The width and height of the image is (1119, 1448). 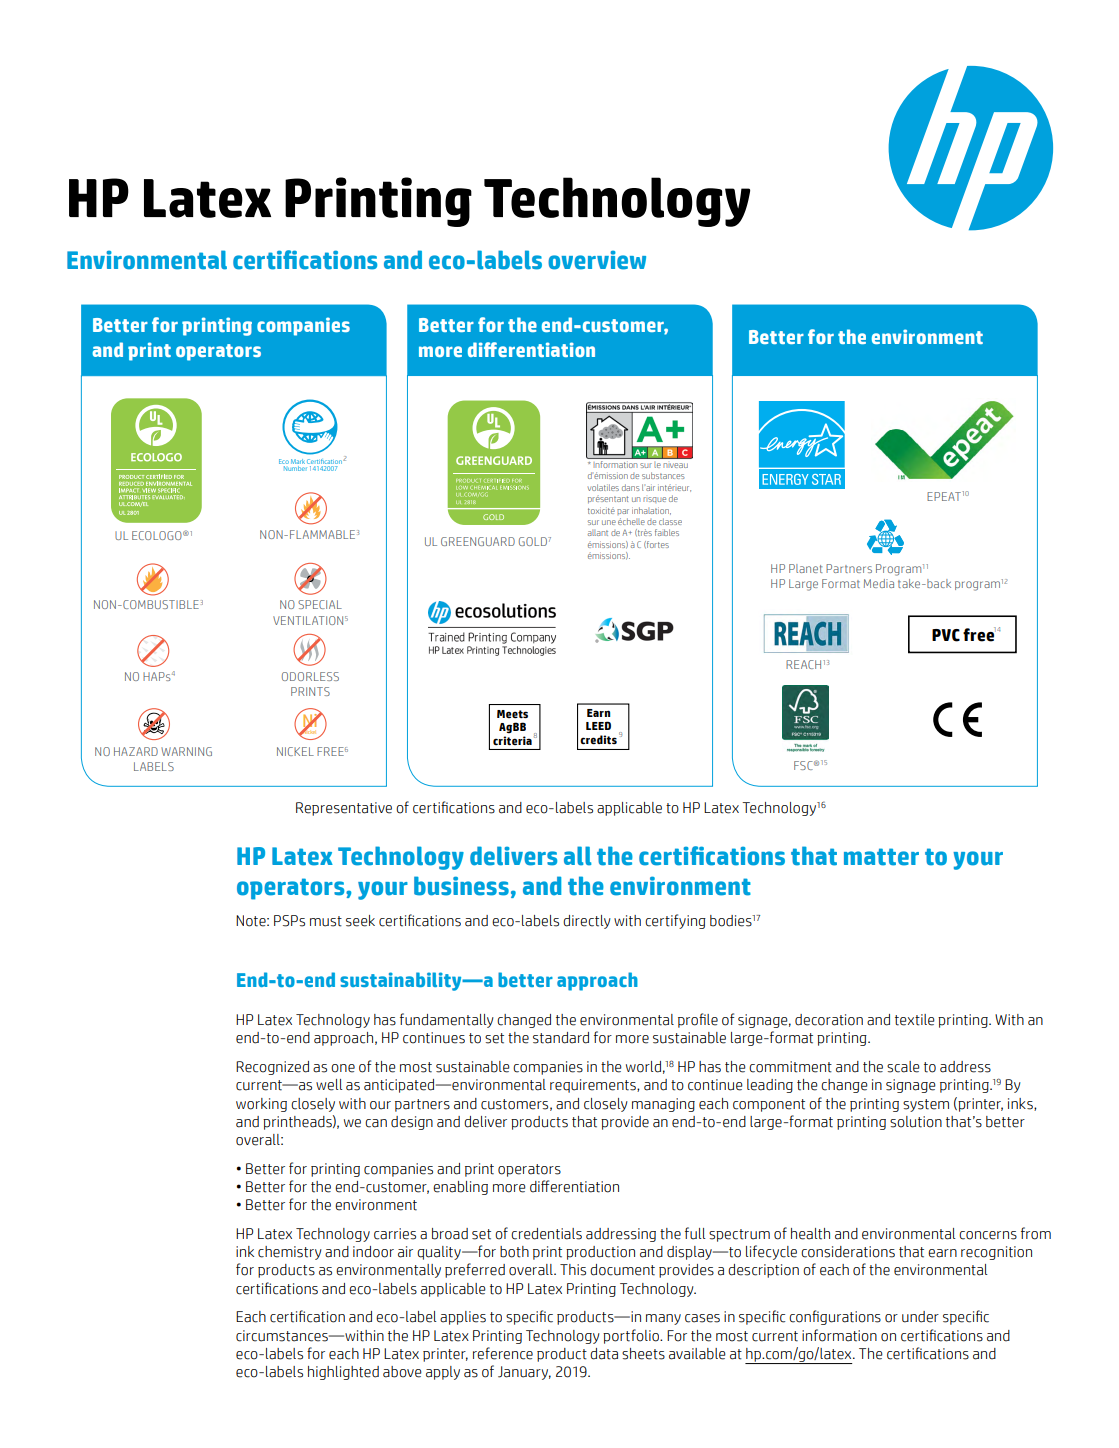 What do you see at coordinates (879, 583) in the image?
I see `Media` at bounding box center [879, 583].
